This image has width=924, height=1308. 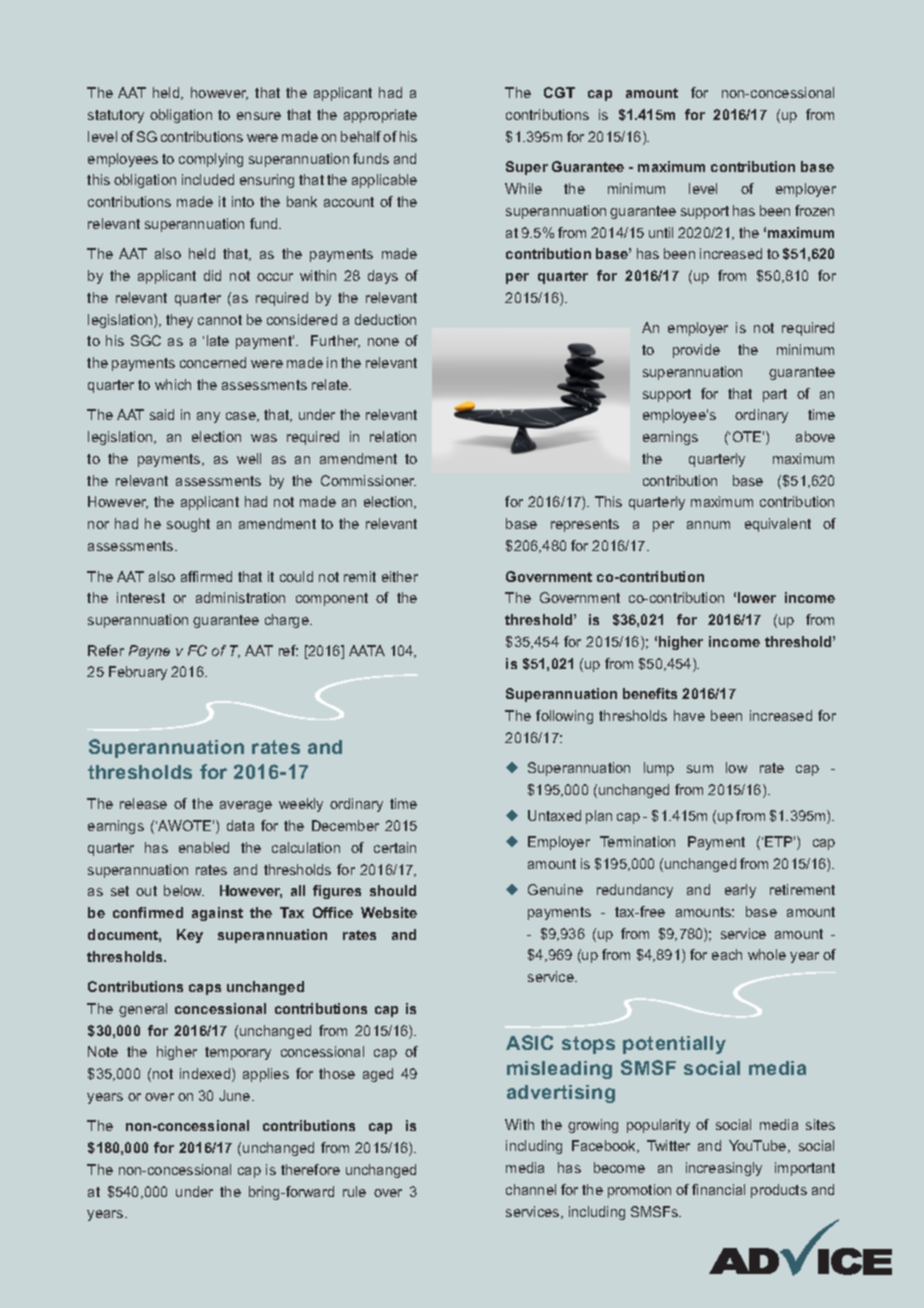 I want to click on part, so click(x=775, y=395).
